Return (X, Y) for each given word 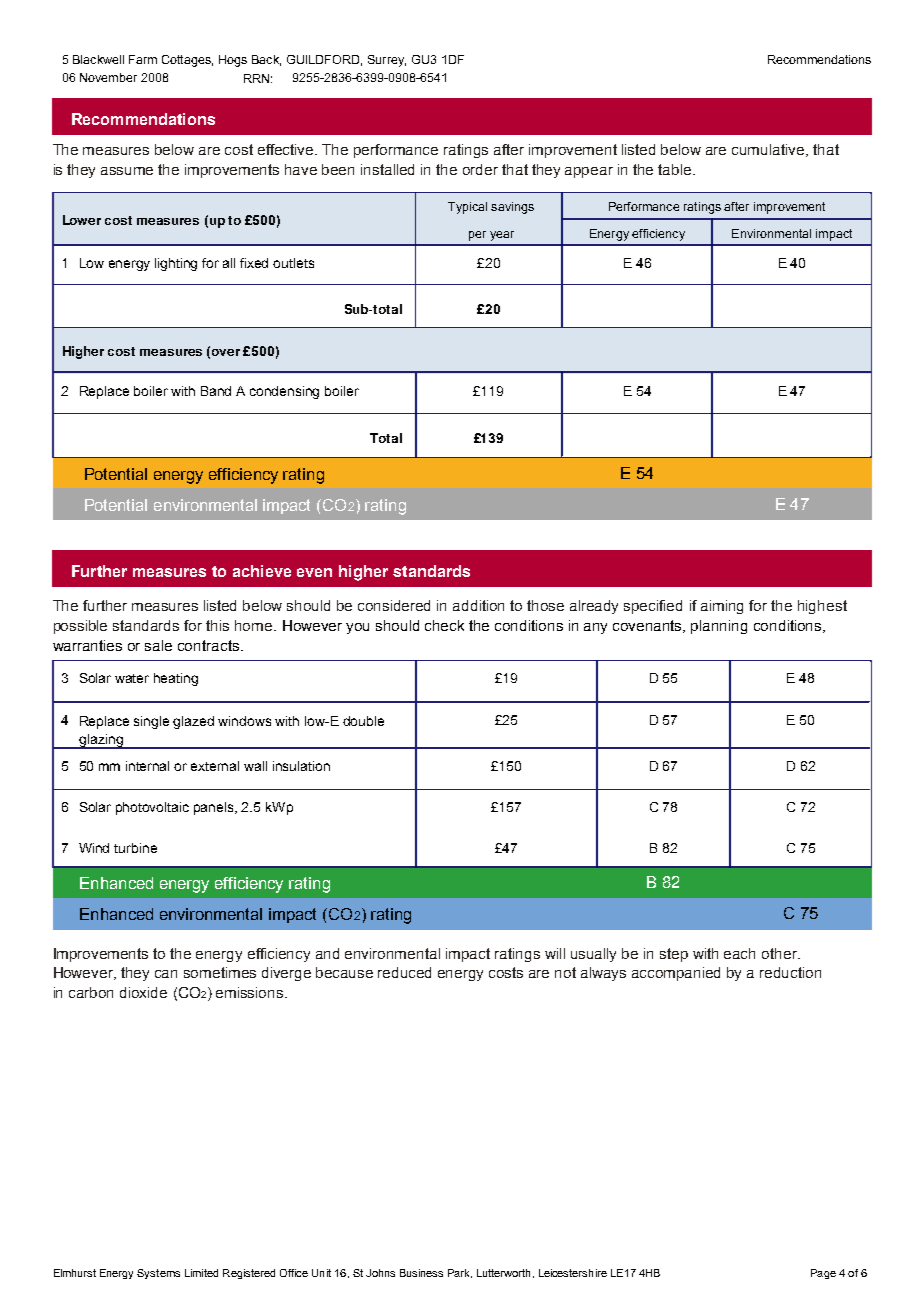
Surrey (387, 61)
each (739, 953)
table (676, 169)
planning (719, 627)
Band (216, 391)
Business (421, 1273)
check (444, 625)
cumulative (769, 150)
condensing (284, 392)
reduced (404, 972)
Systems (158, 1274)
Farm (143, 59)
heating (176, 679)
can (166, 974)
